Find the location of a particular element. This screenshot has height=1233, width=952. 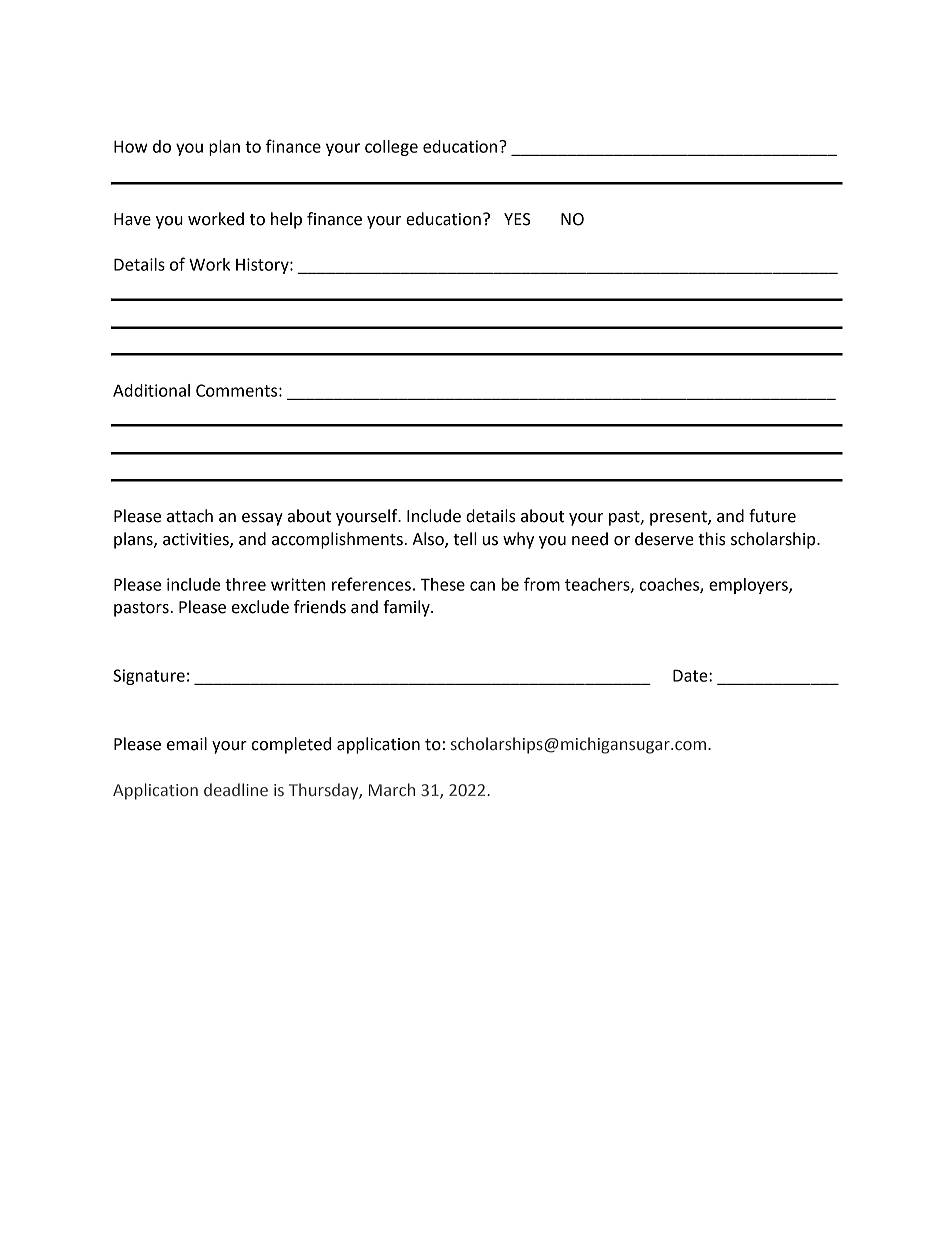

These is located at coordinates (442, 584).
